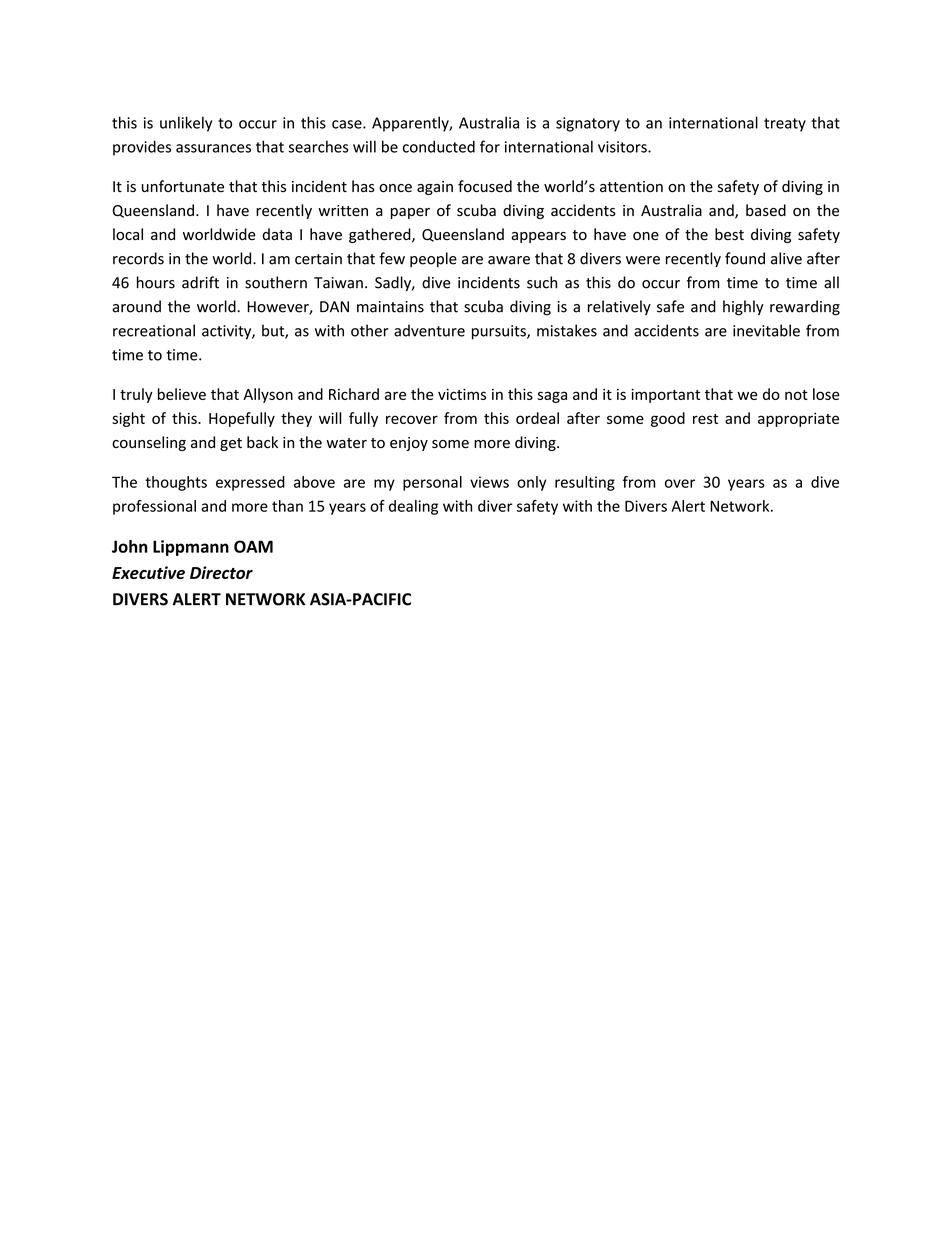 The height and width of the image is (1233, 952). Describe the element at coordinates (785, 125) in the image. I see `treaty` at that location.
